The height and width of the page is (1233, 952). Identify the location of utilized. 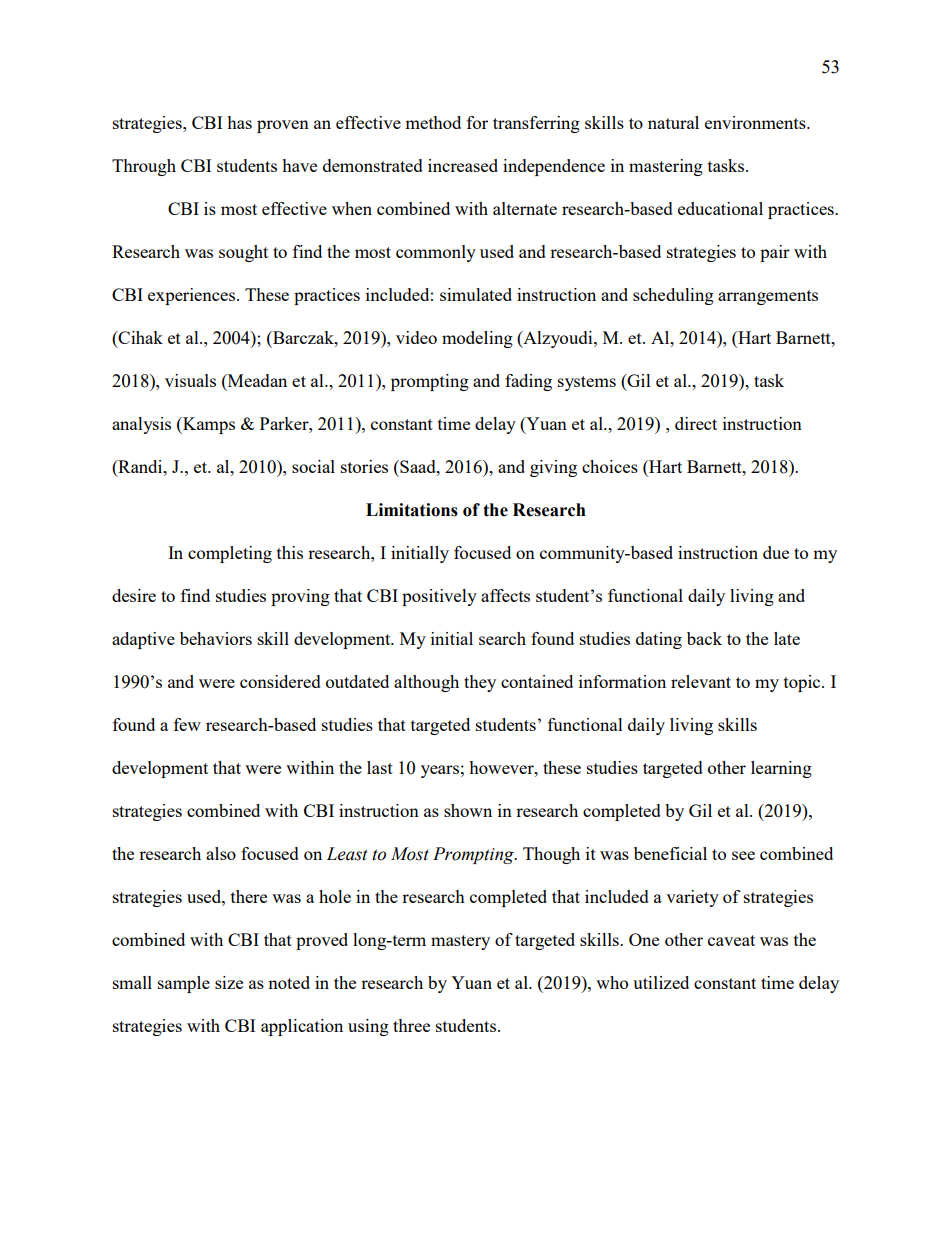
(661, 982).
